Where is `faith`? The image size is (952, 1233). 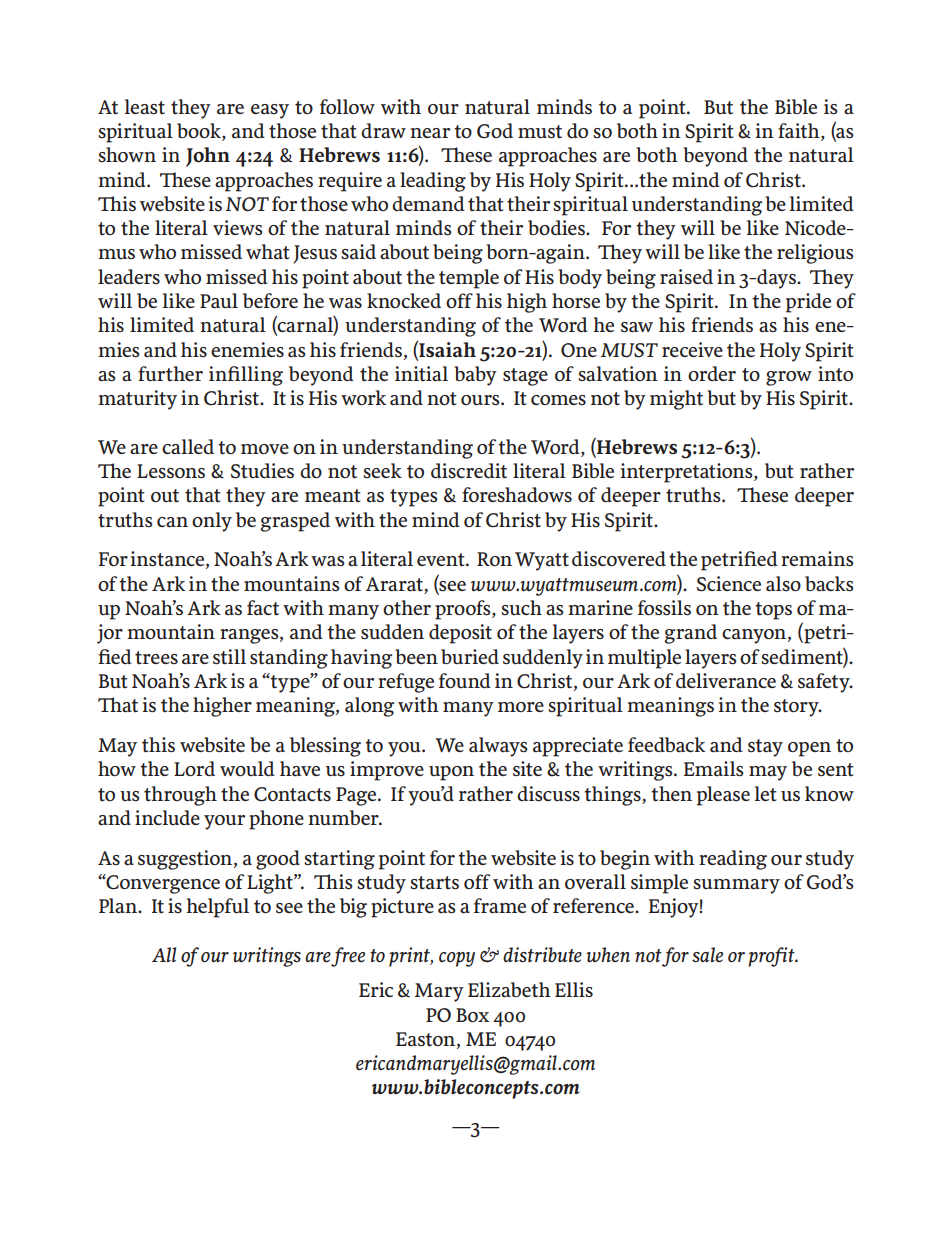
faith is located at coordinates (800, 132).
